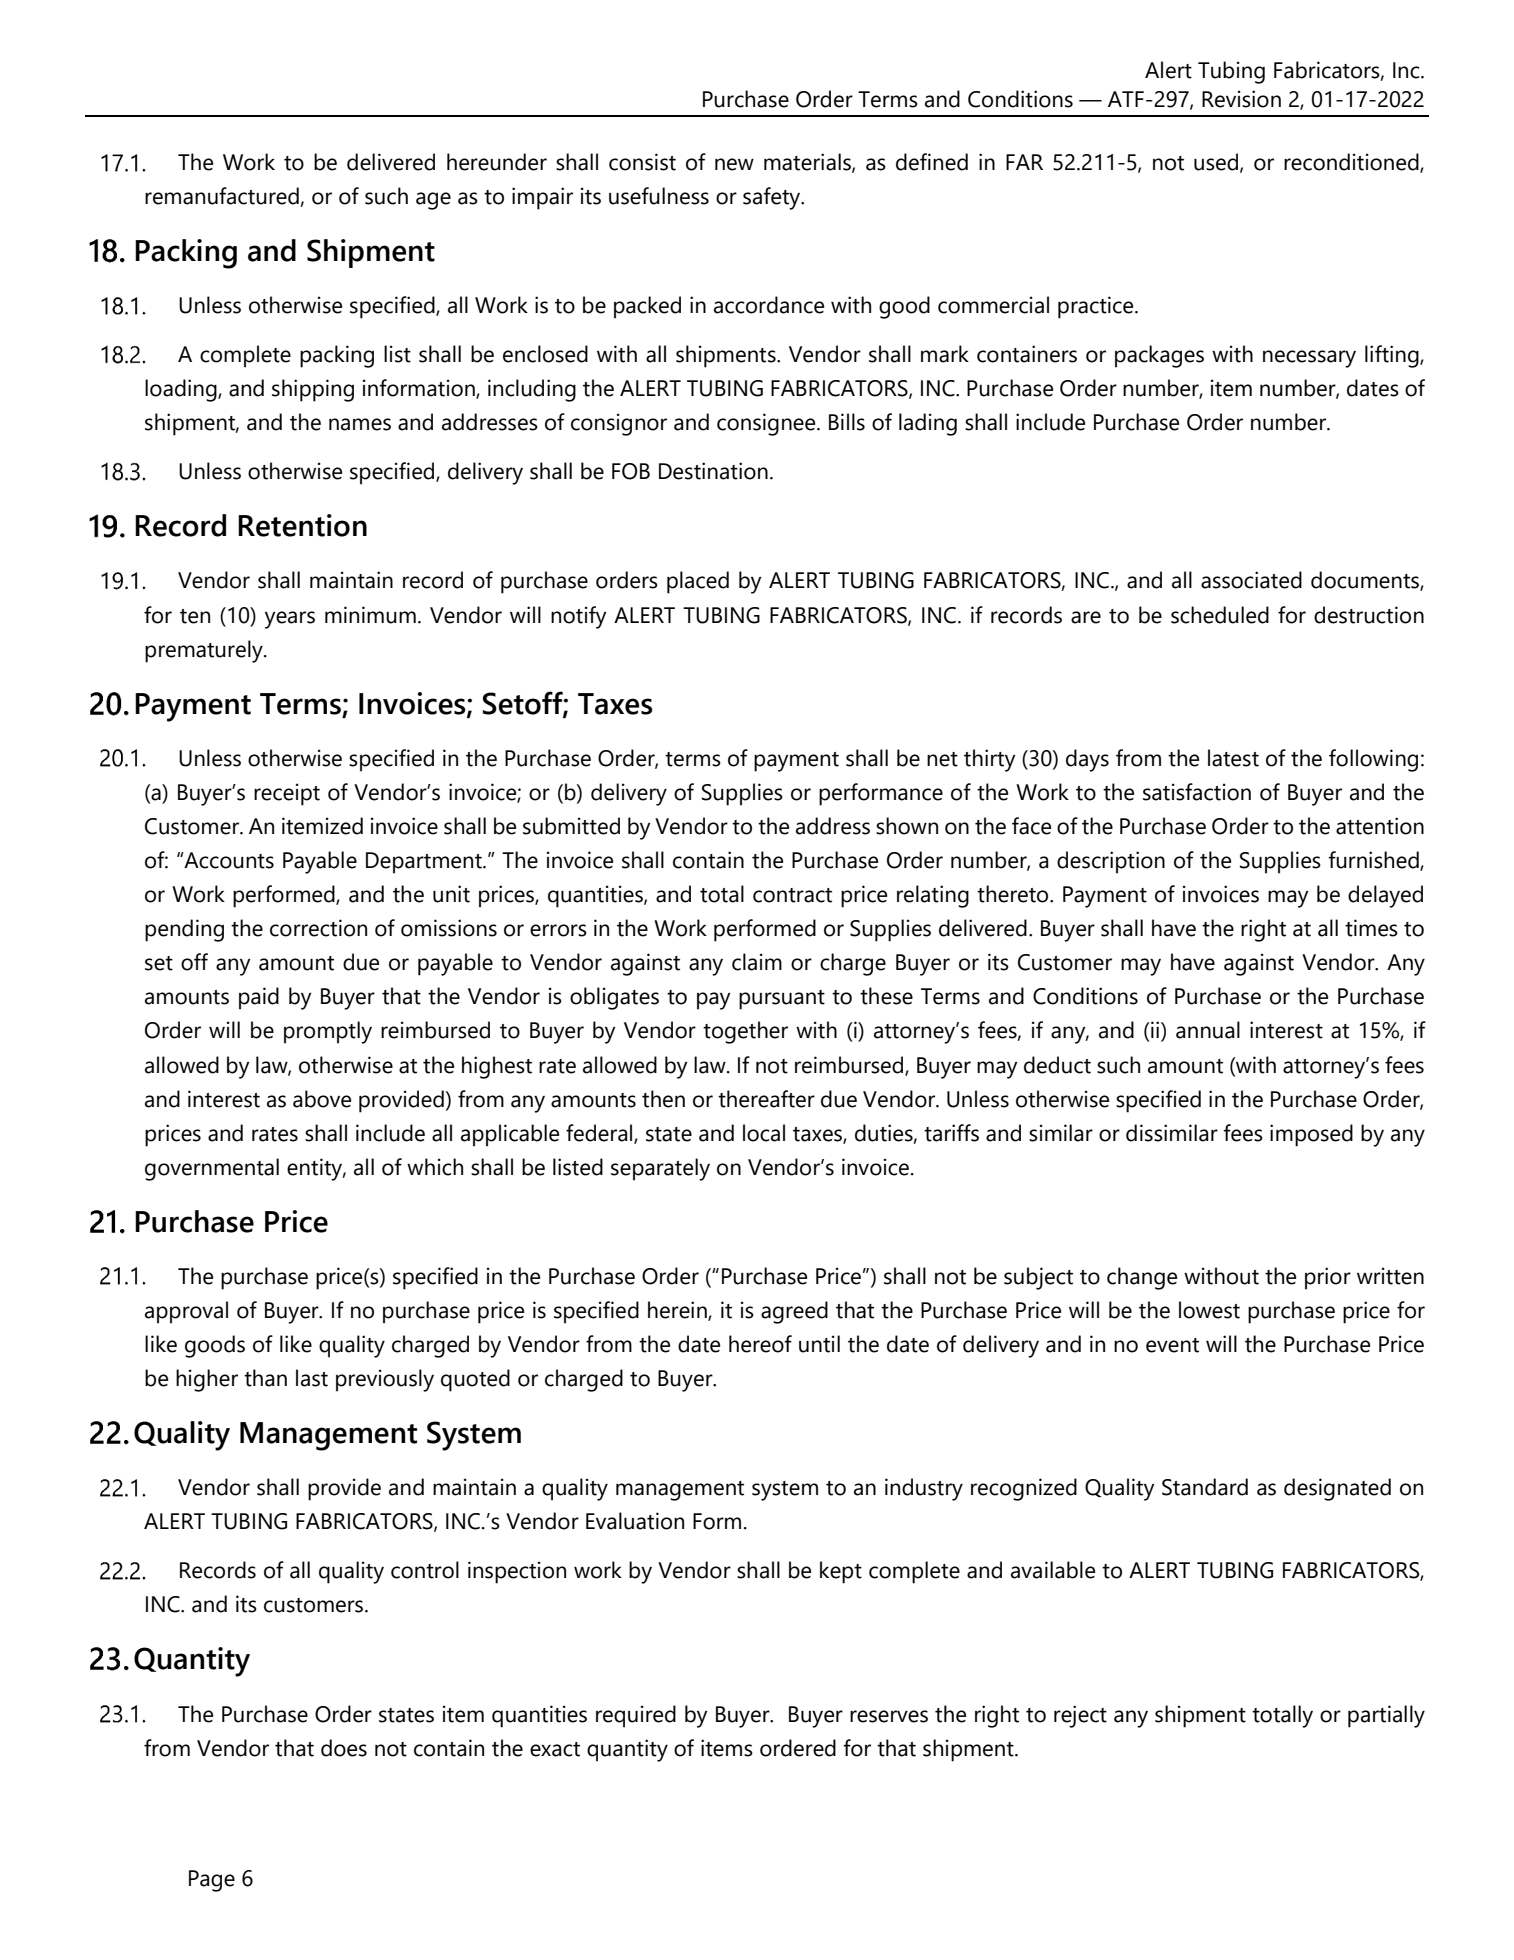 The width and height of the document is (1514, 1960). What do you see at coordinates (1241, 99) in the document?
I see `Revision` at bounding box center [1241, 99].
